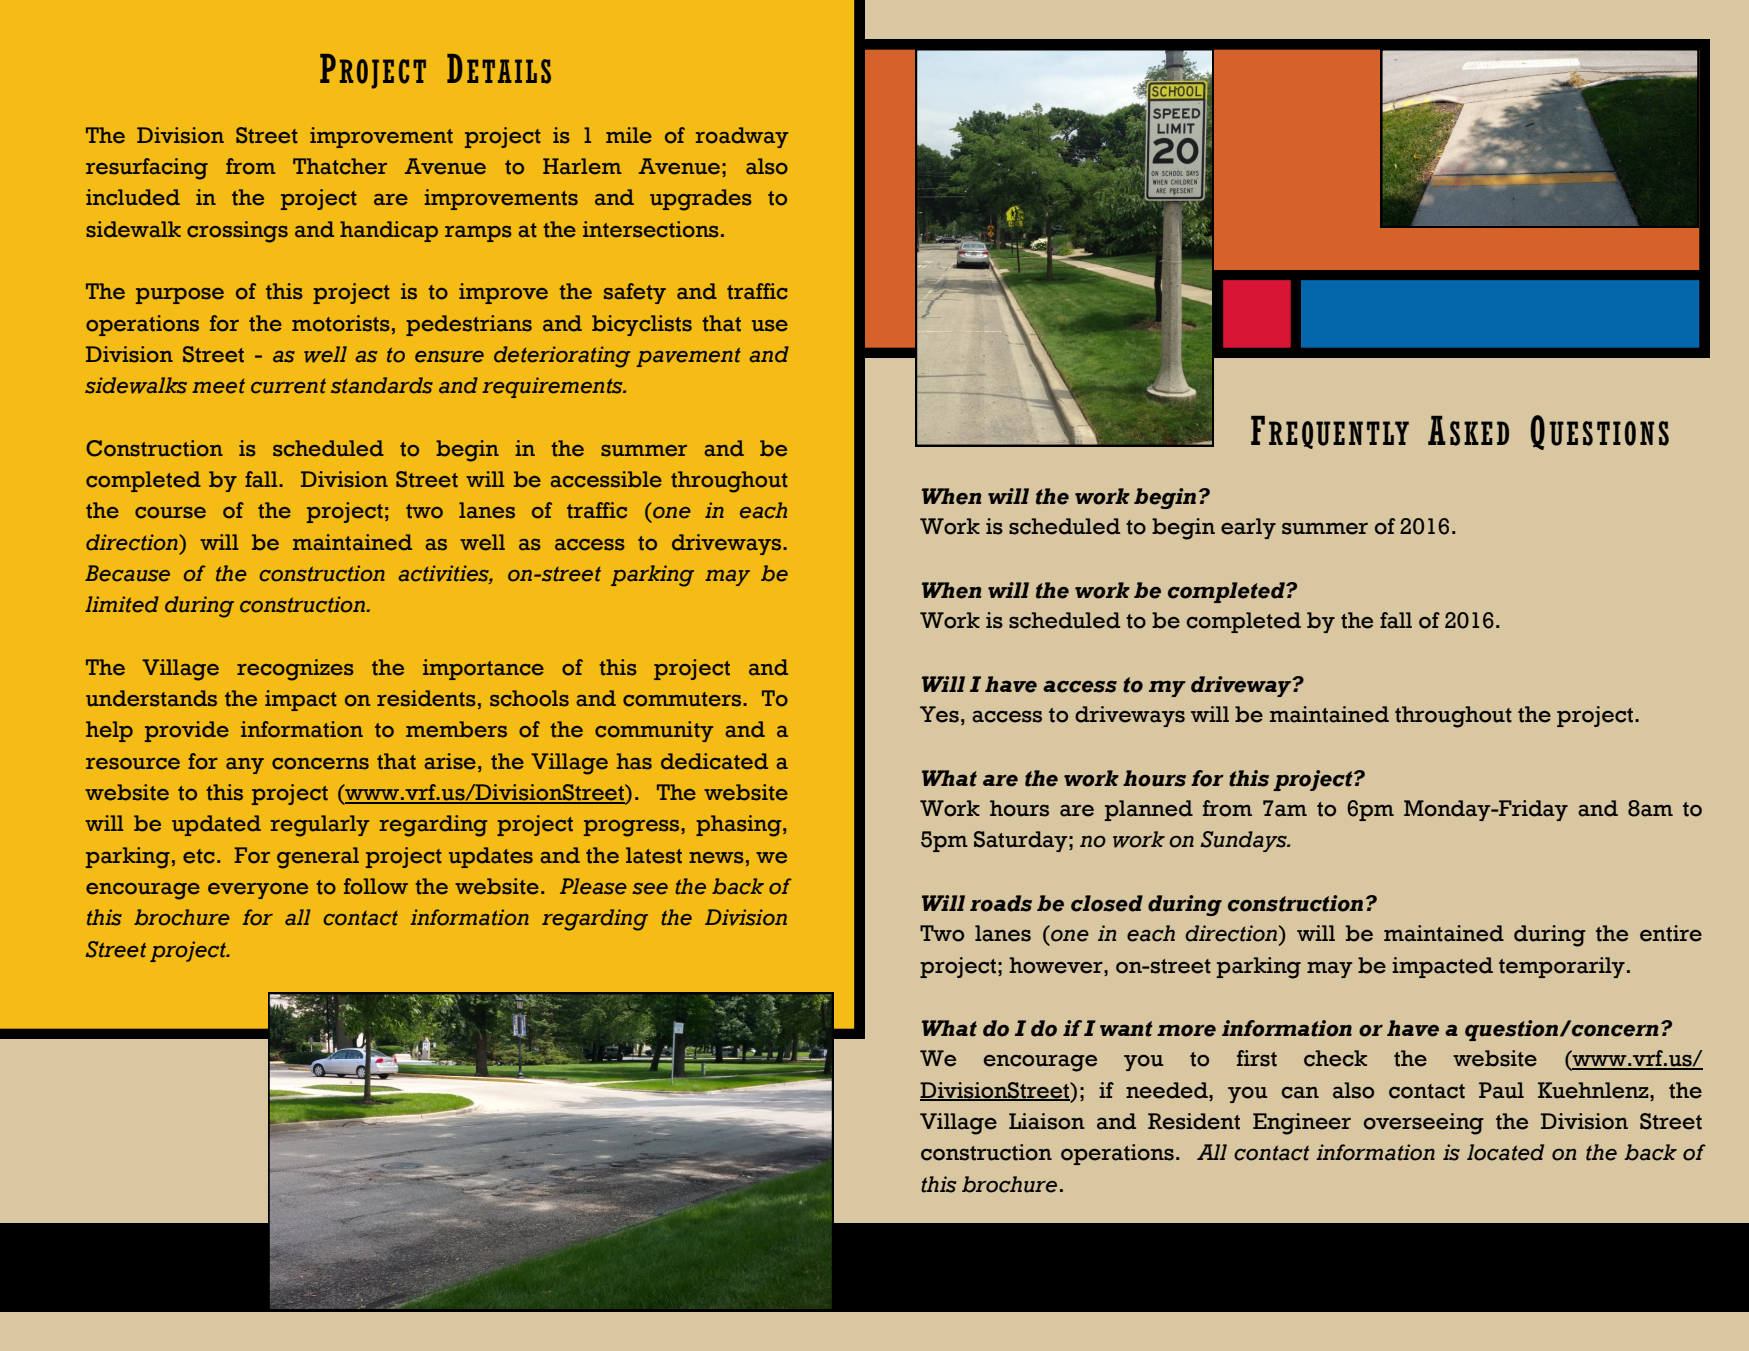  What do you see at coordinates (376, 886) in the image?
I see `follow` at bounding box center [376, 886].
